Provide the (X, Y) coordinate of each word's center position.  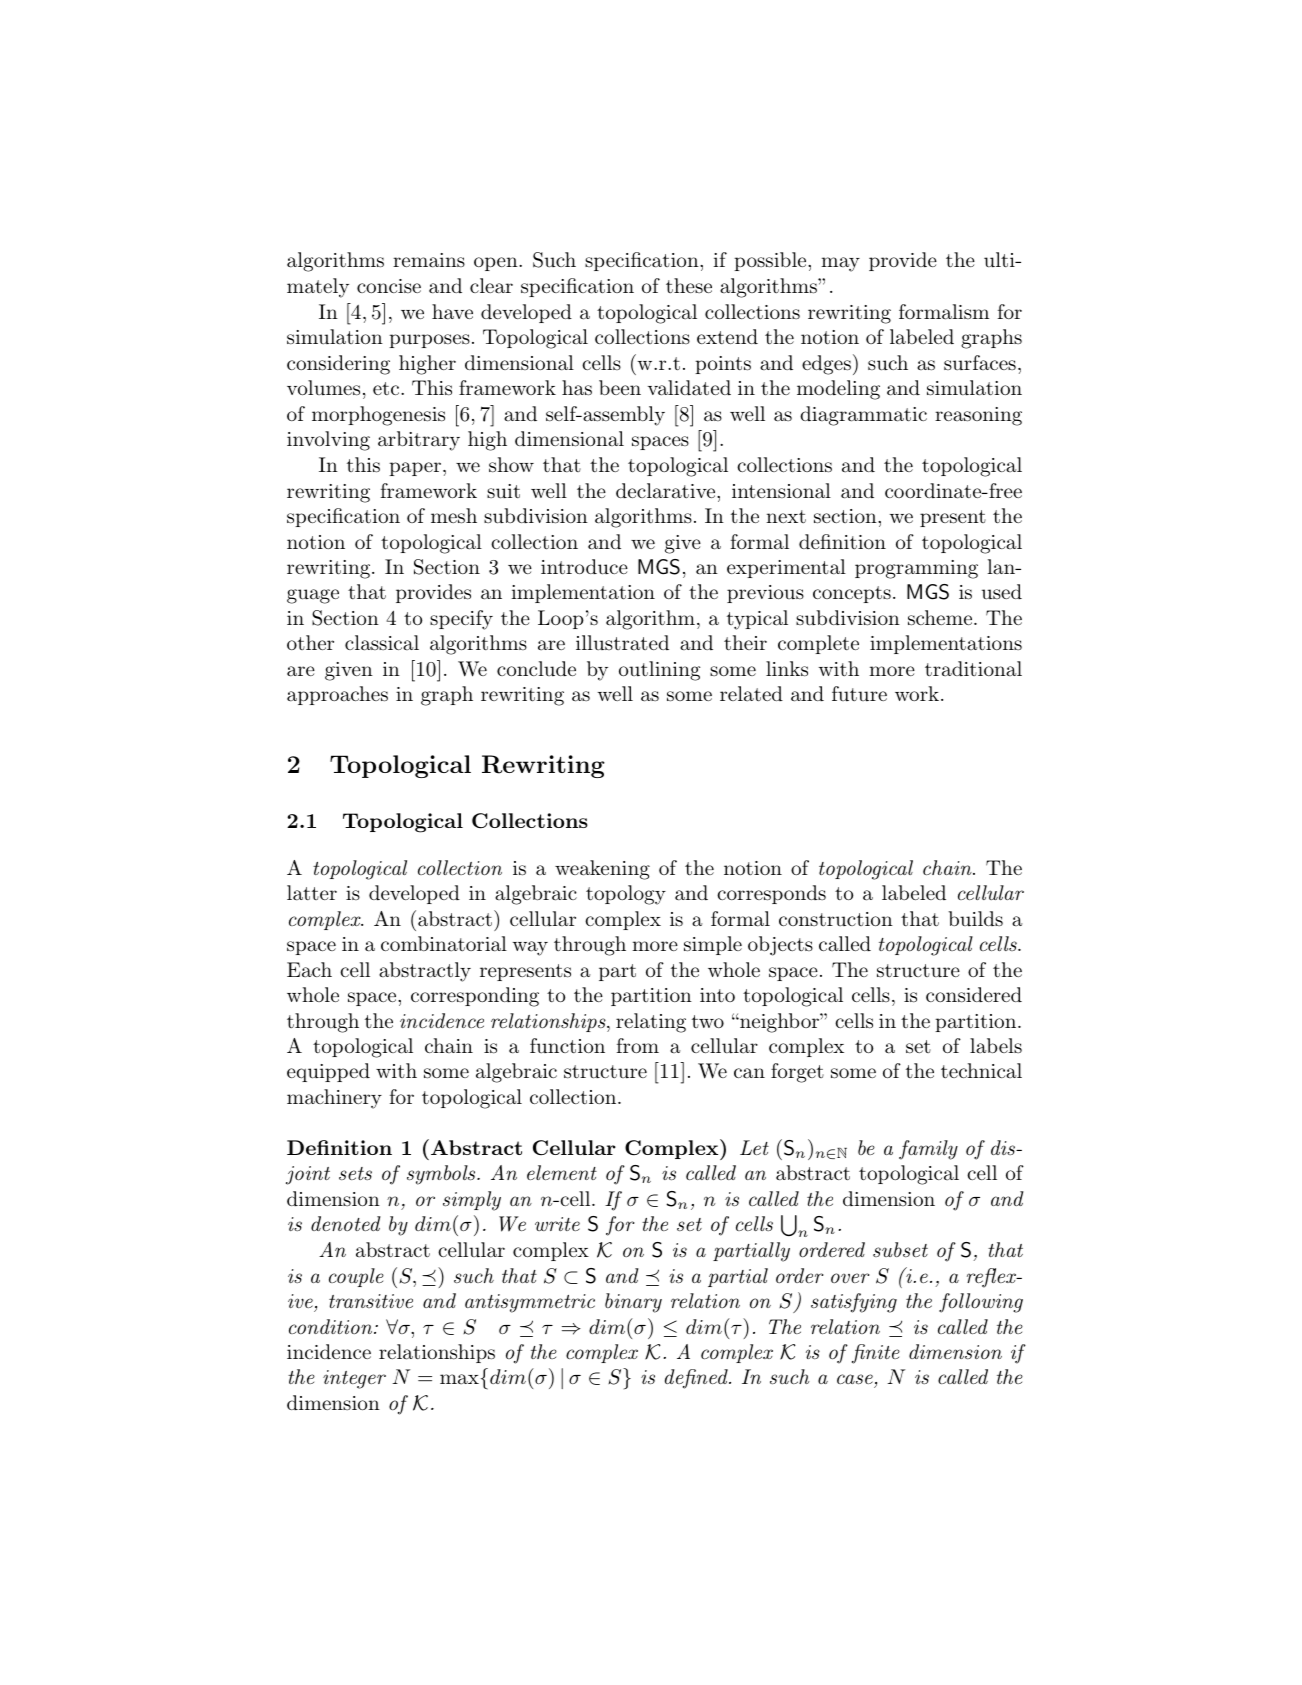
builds (975, 918)
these (689, 285)
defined (697, 1379)
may (840, 264)
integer (354, 1379)
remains (429, 260)
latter (312, 893)
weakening (602, 870)
